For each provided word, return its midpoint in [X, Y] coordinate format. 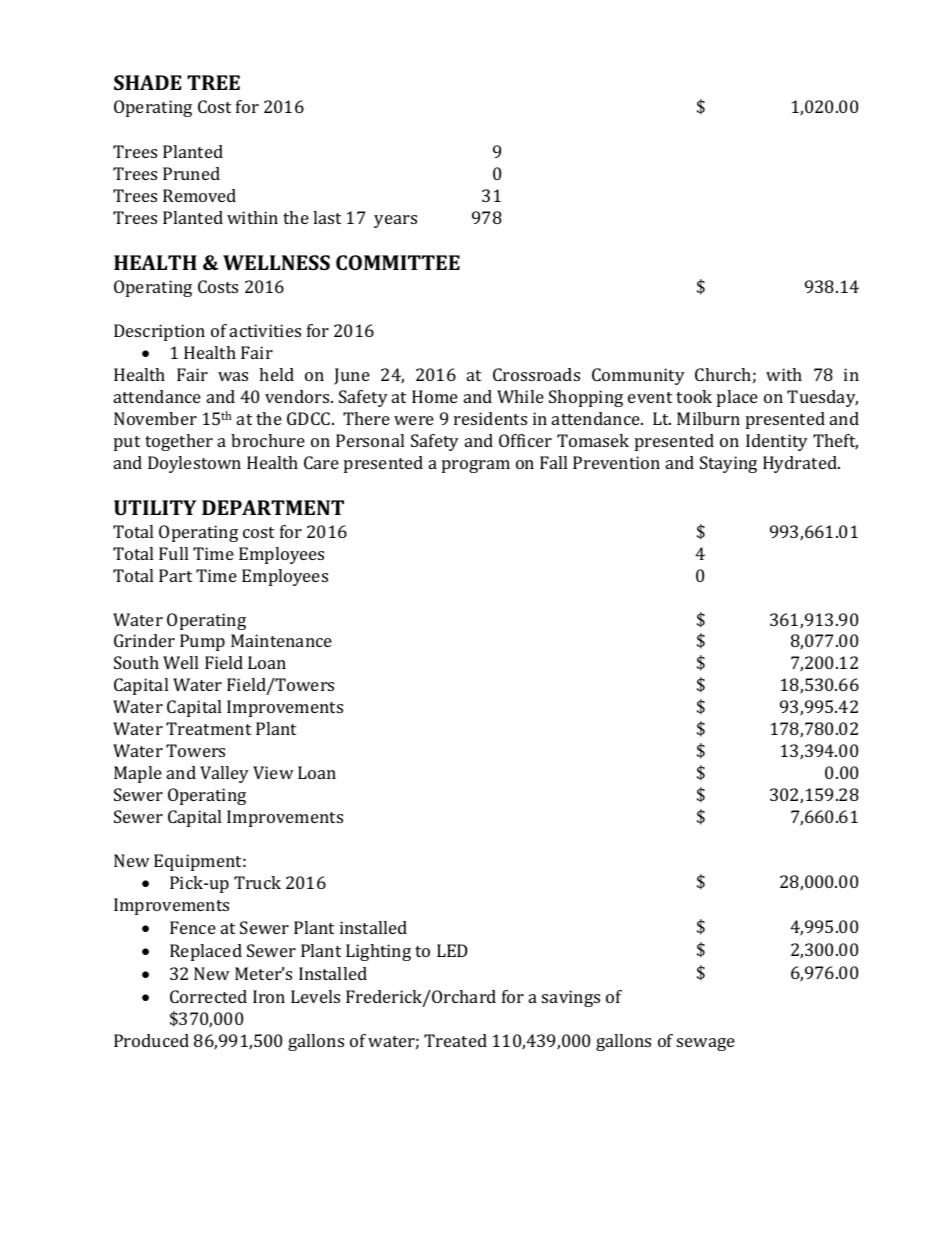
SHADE [147, 82]
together [179, 442]
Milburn [708, 418]
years [395, 221]
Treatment [208, 728]
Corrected [208, 996]
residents [490, 418]
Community [638, 376]
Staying [728, 464]
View [273, 772]
